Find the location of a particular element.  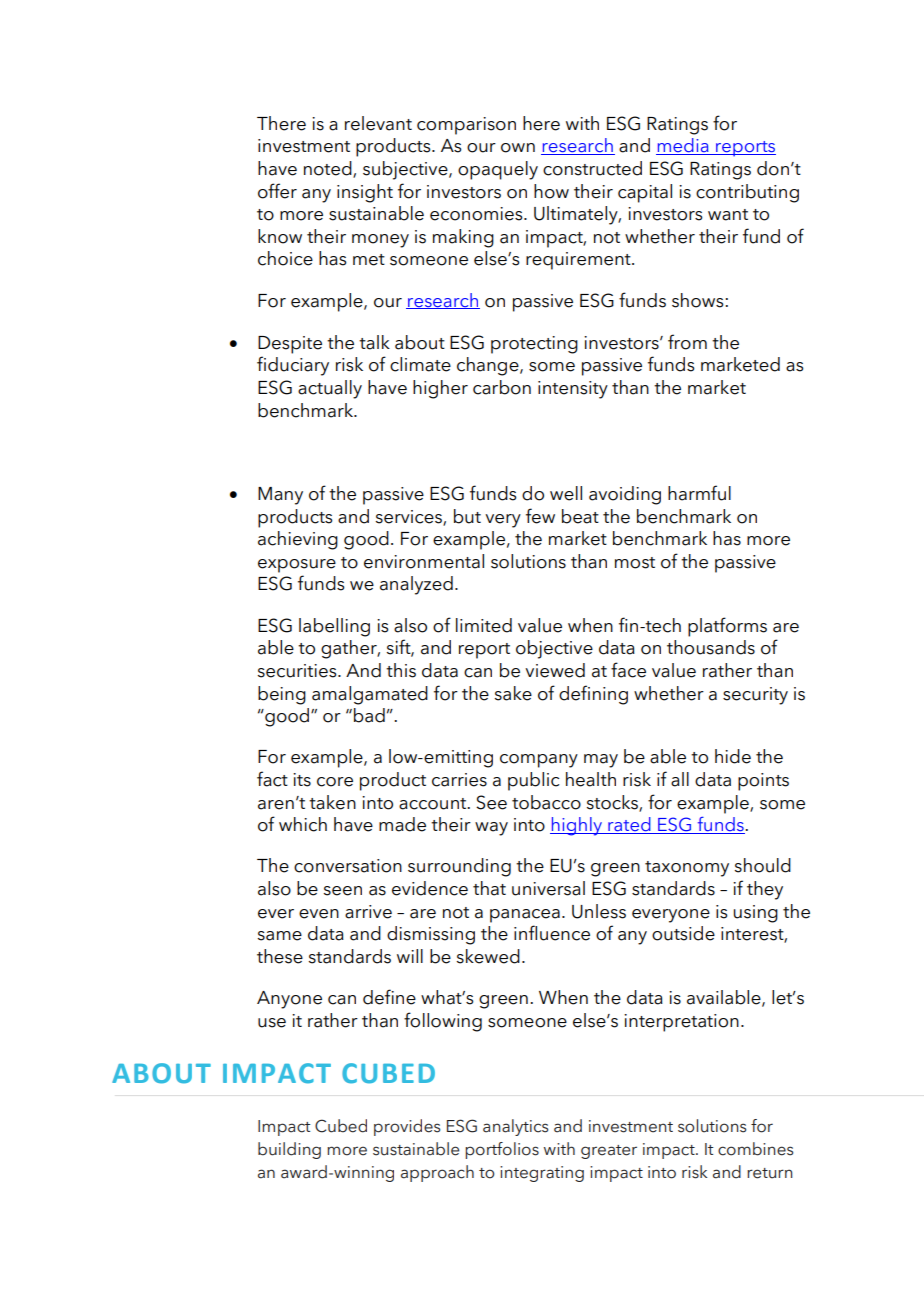

building is located at coordinates (289, 1150).
